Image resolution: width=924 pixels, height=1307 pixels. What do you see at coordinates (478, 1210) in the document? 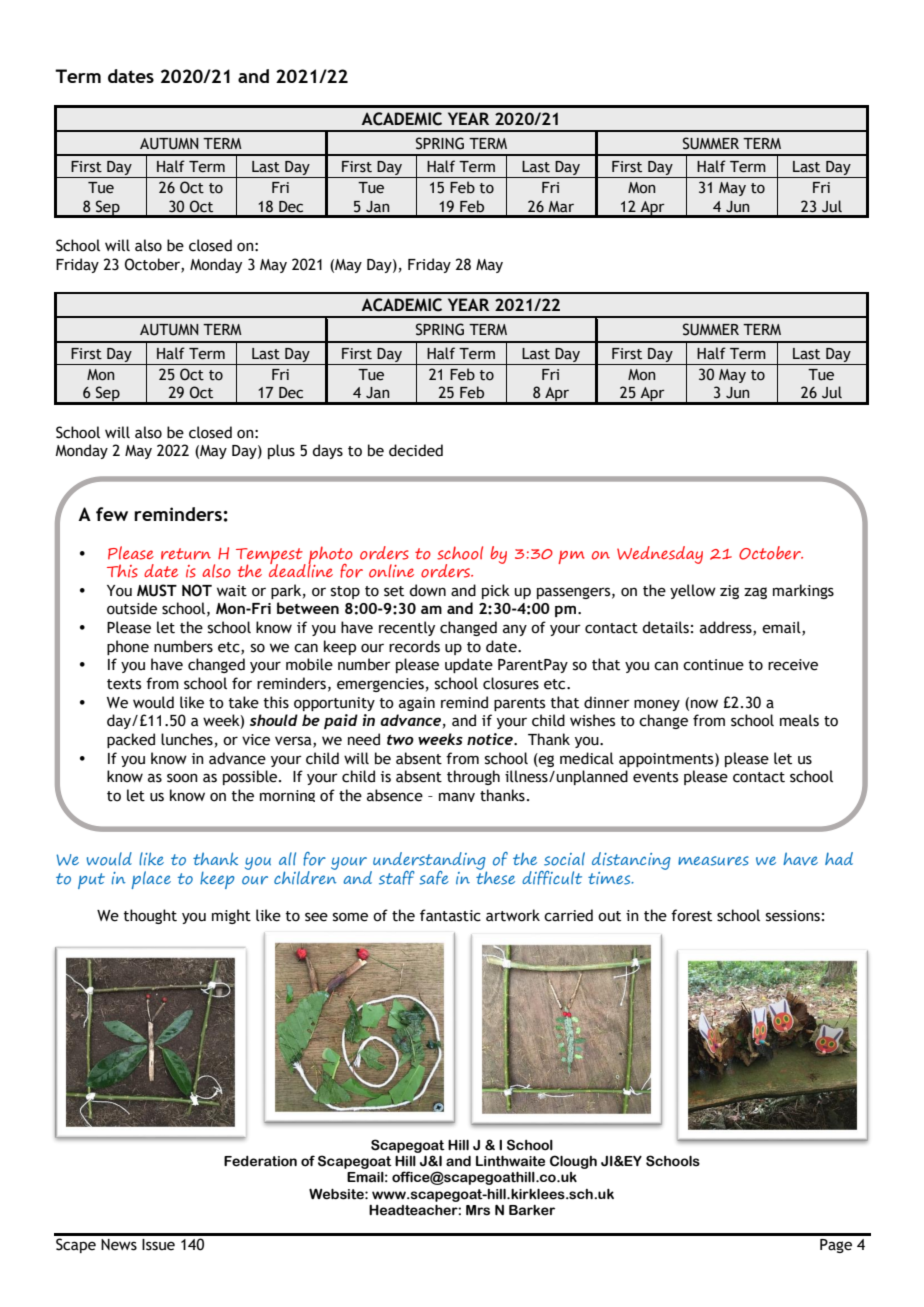
I see `Mrs` at bounding box center [478, 1210].
